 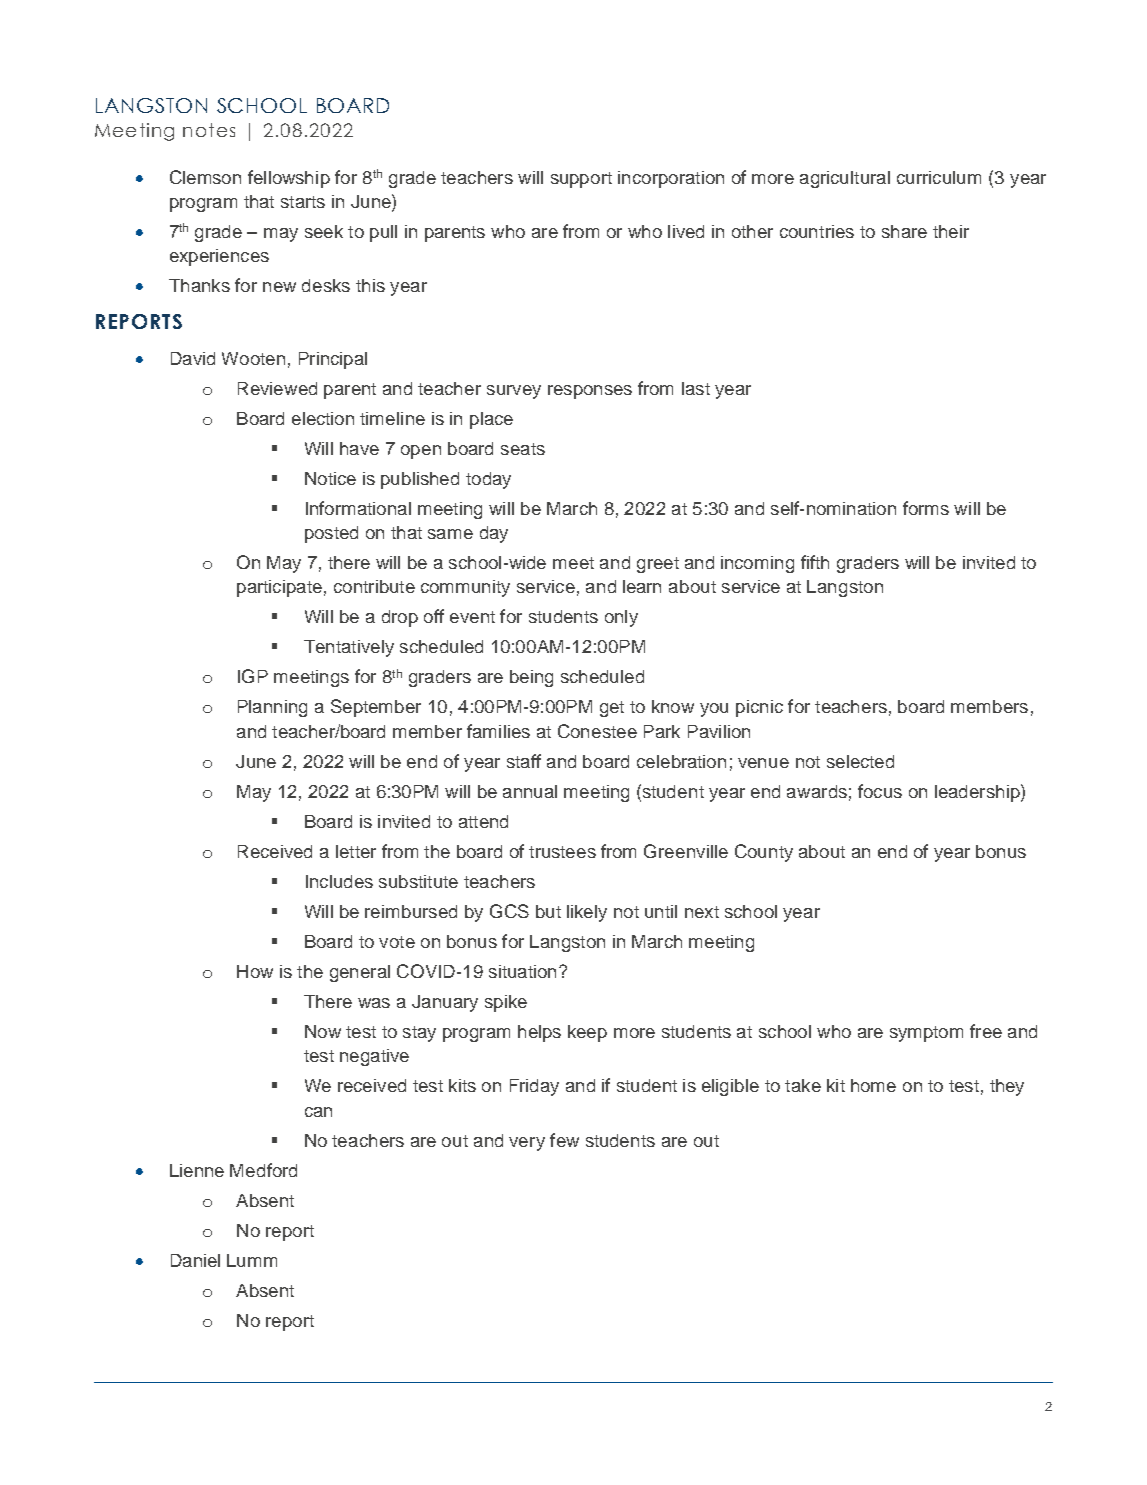 I want to click on curriculum, so click(x=939, y=177).
